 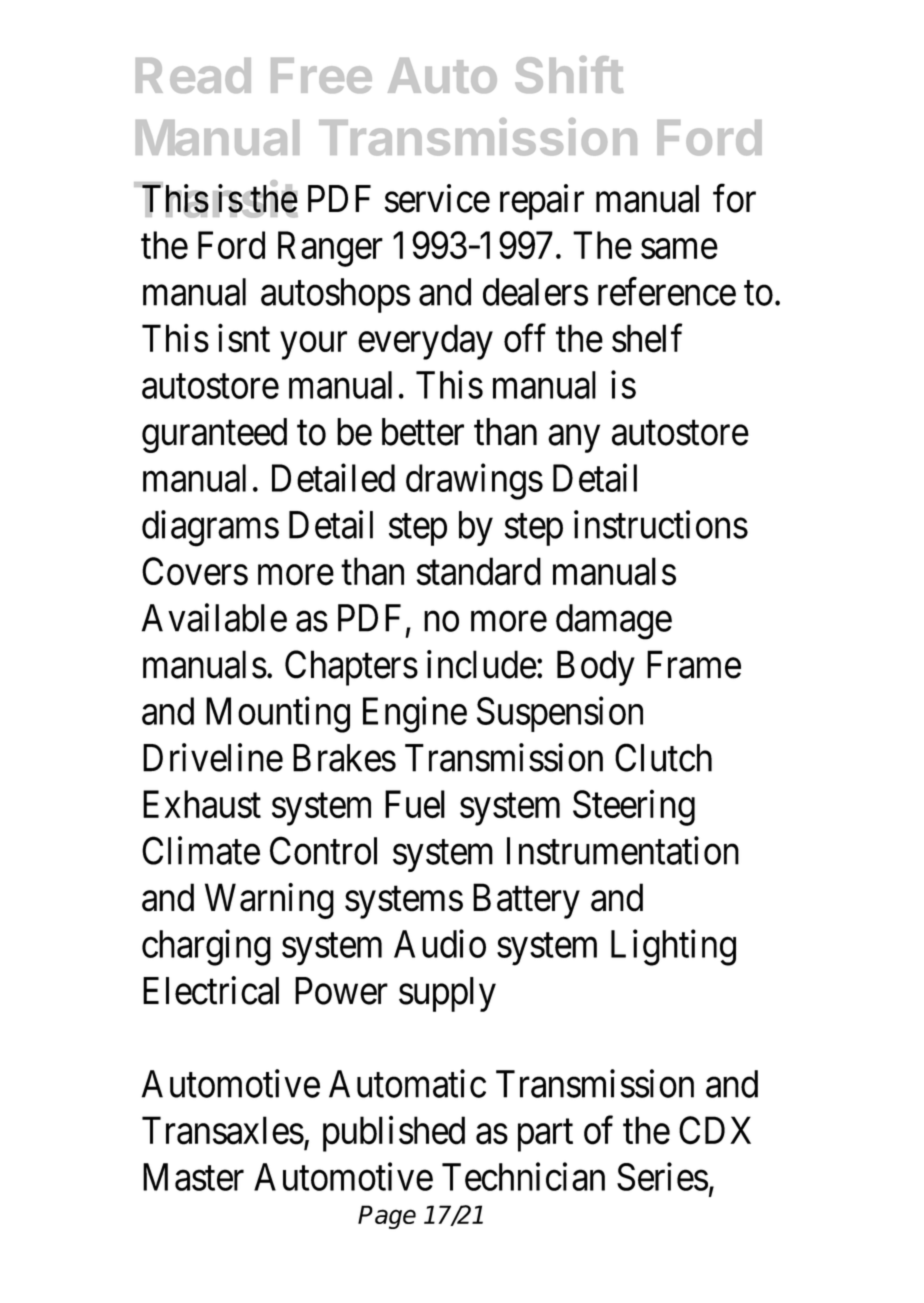 What do you see at coordinates (193, 1177) in the image?
I see `Master` at bounding box center [193, 1177].
